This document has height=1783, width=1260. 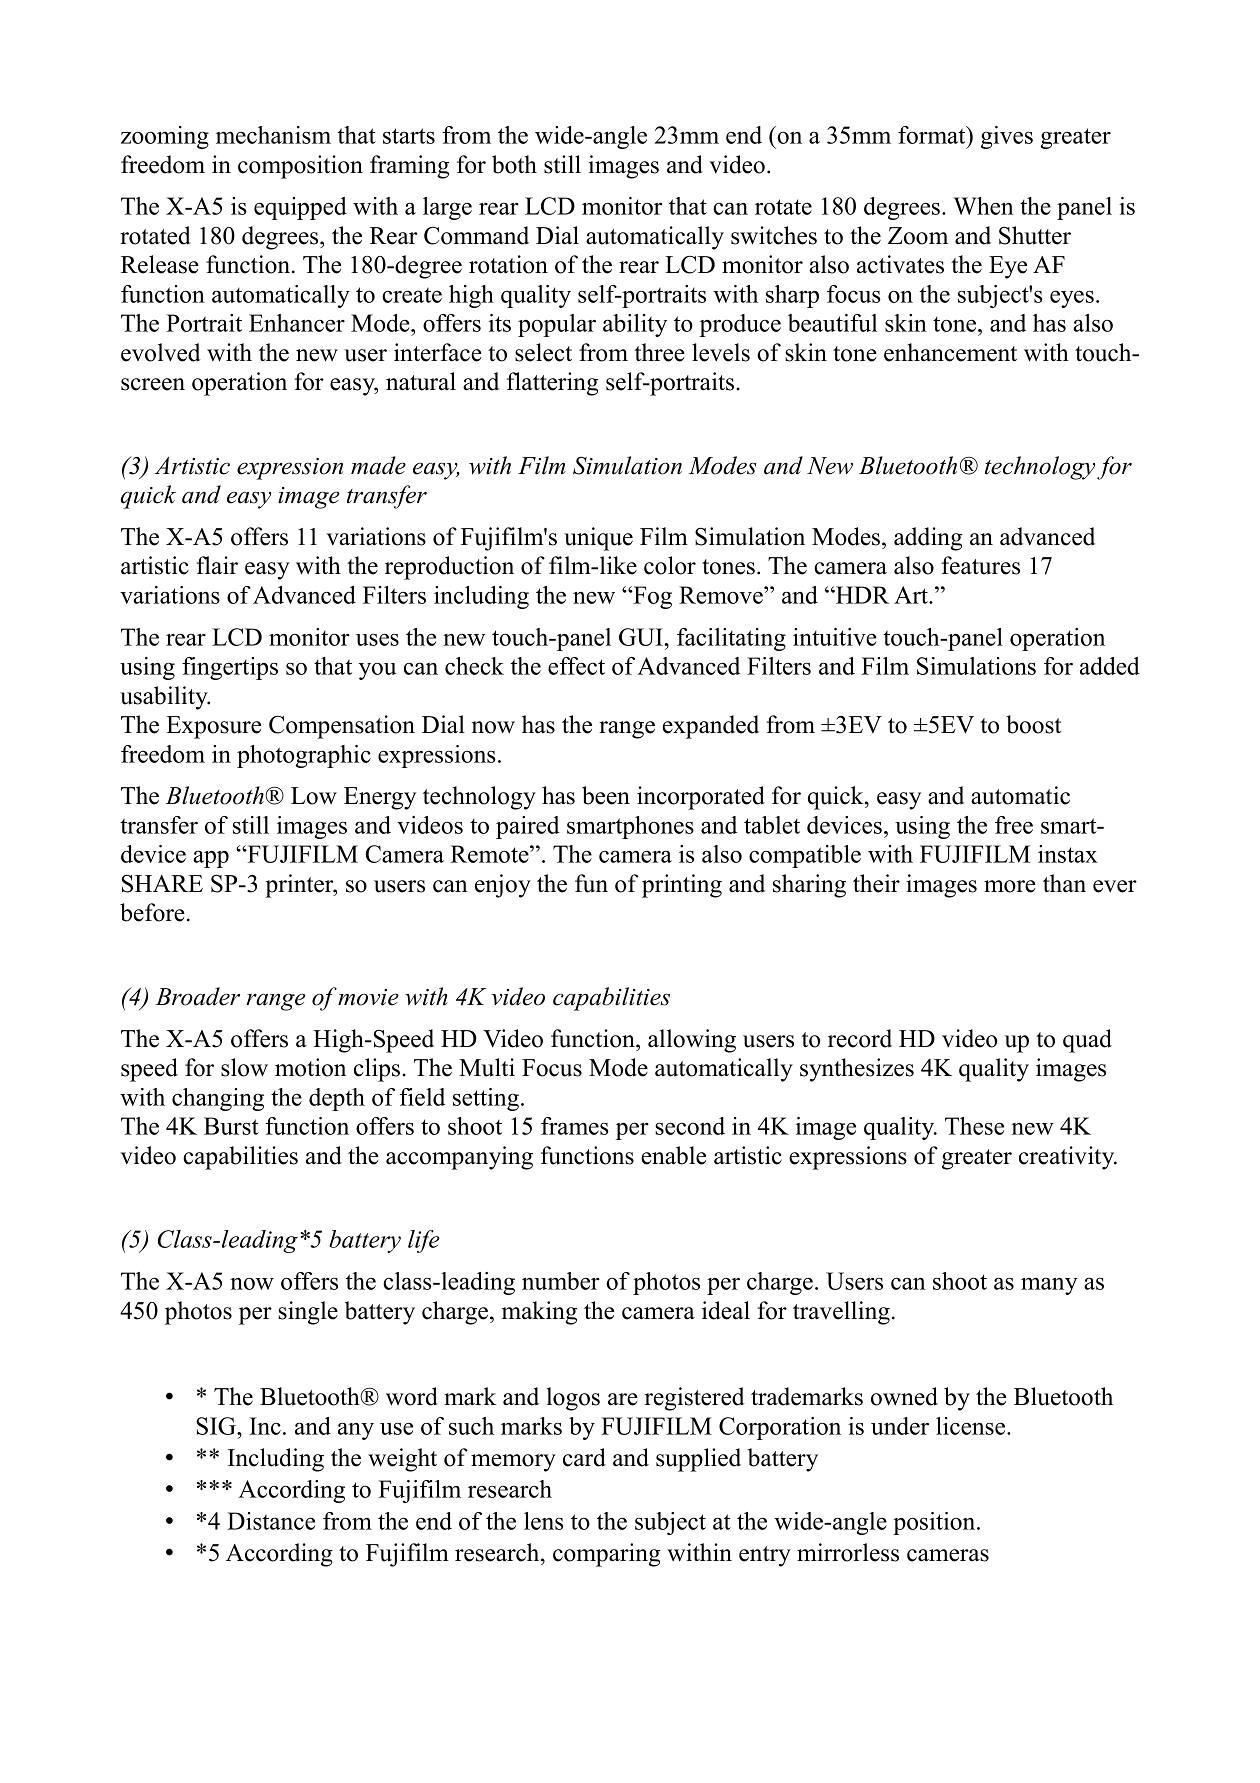 What do you see at coordinates (983, 206) in the document?
I see `When` at bounding box center [983, 206].
